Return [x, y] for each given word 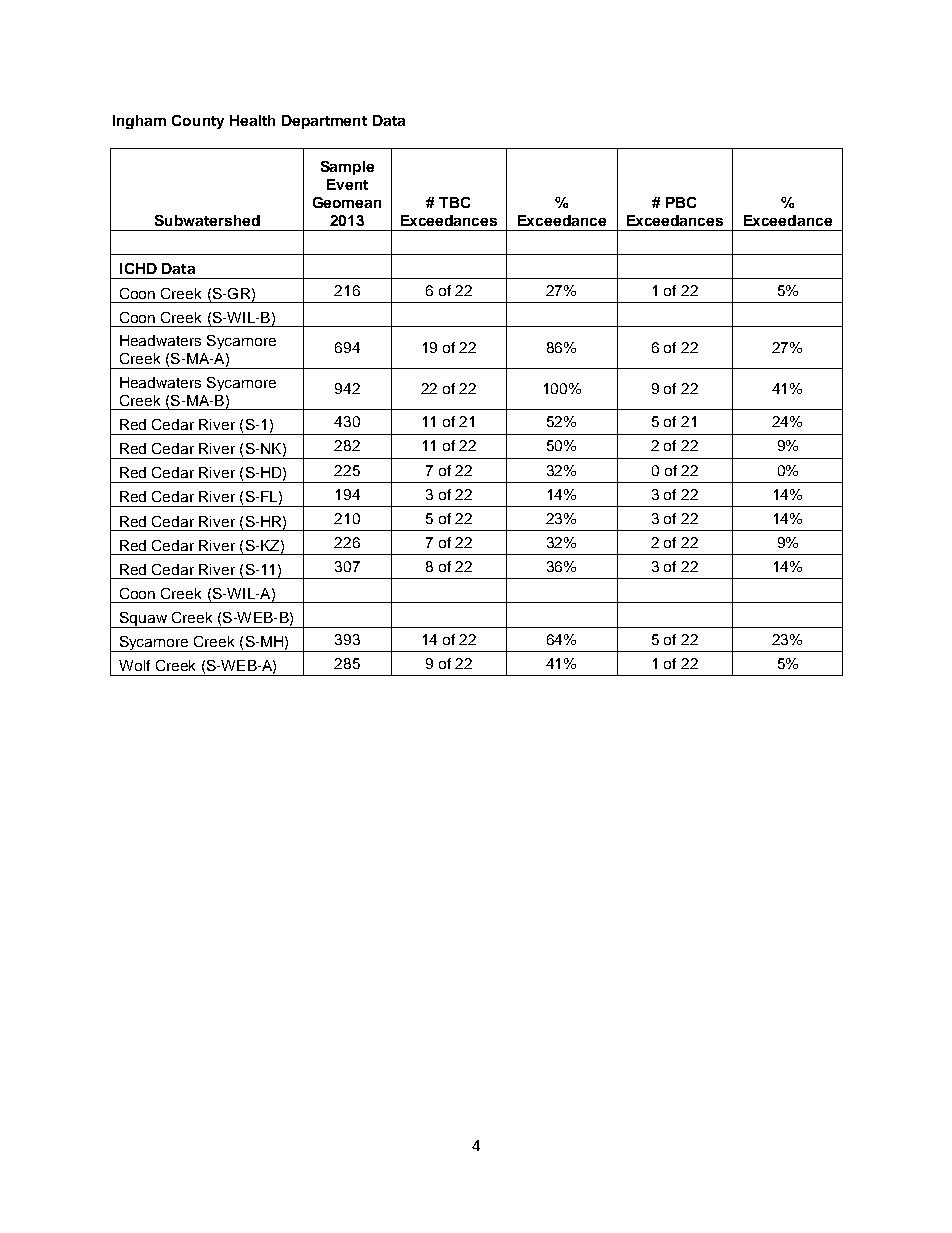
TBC [454, 202]
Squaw [143, 620]
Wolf [134, 665]
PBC [681, 202]
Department [324, 122]
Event [347, 184]
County [198, 122]
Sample [347, 168]
